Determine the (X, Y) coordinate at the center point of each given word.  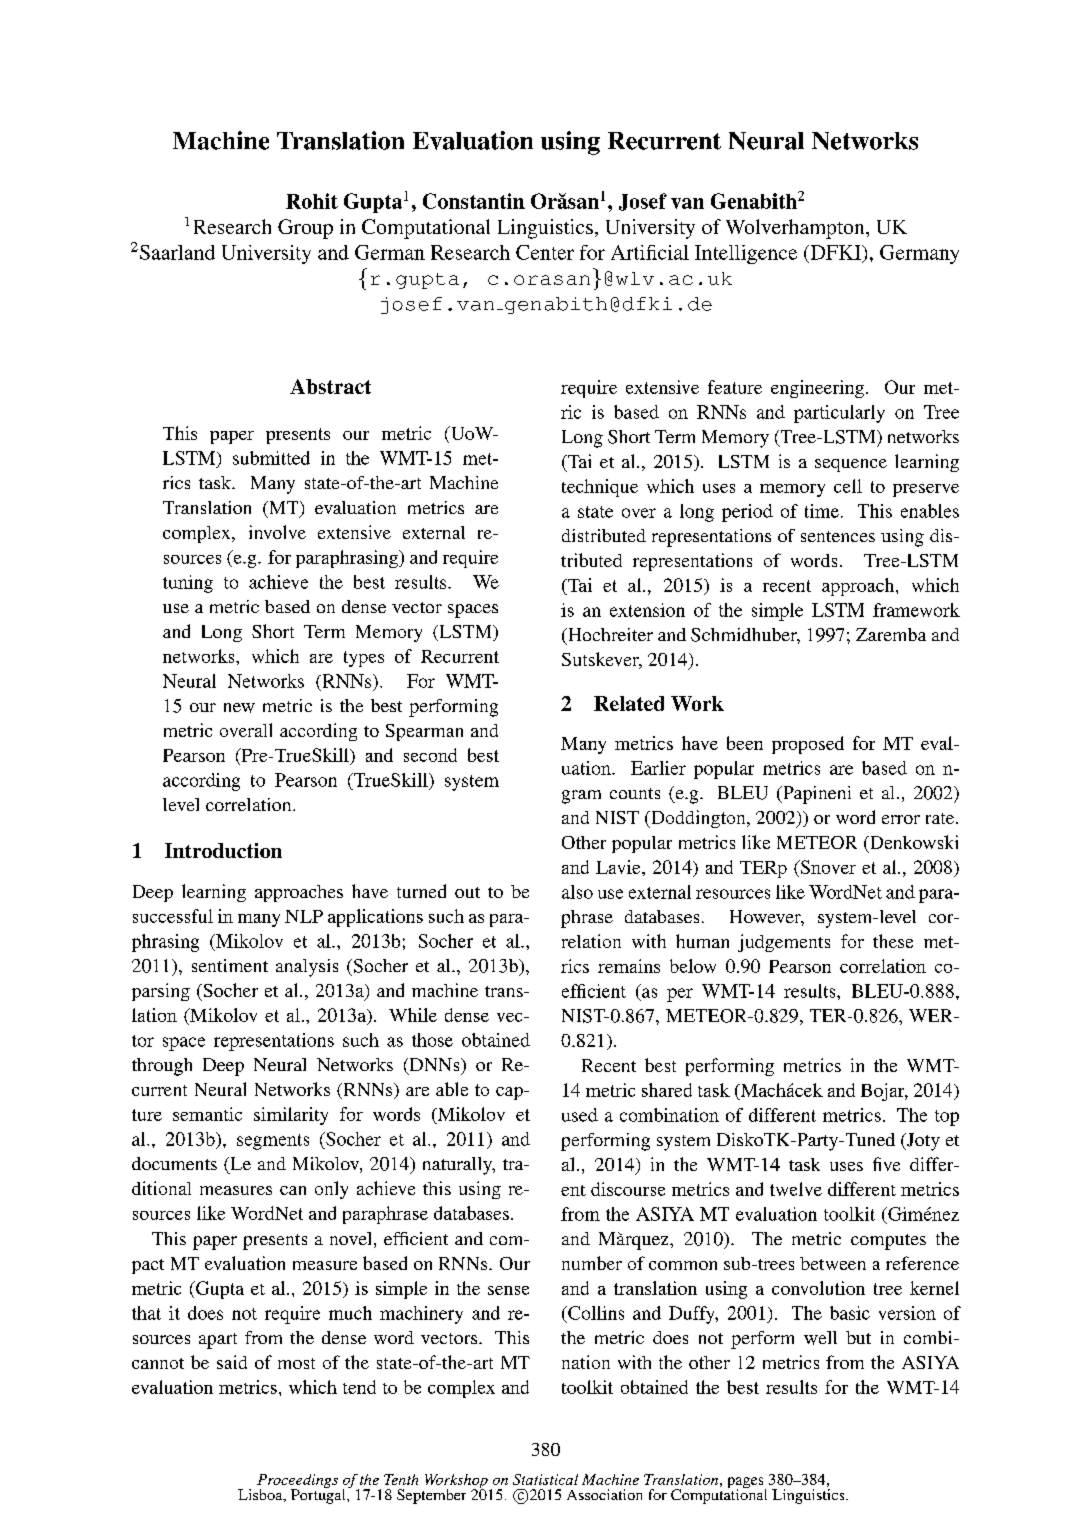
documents (174, 1163)
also (577, 892)
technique (600, 488)
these (893, 941)
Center (545, 252)
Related (629, 703)
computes (888, 1242)
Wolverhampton (796, 229)
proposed (808, 745)
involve (277, 532)
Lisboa (261, 1495)
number (592, 1263)
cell (848, 486)
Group (305, 229)
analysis (307, 968)
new (239, 708)
